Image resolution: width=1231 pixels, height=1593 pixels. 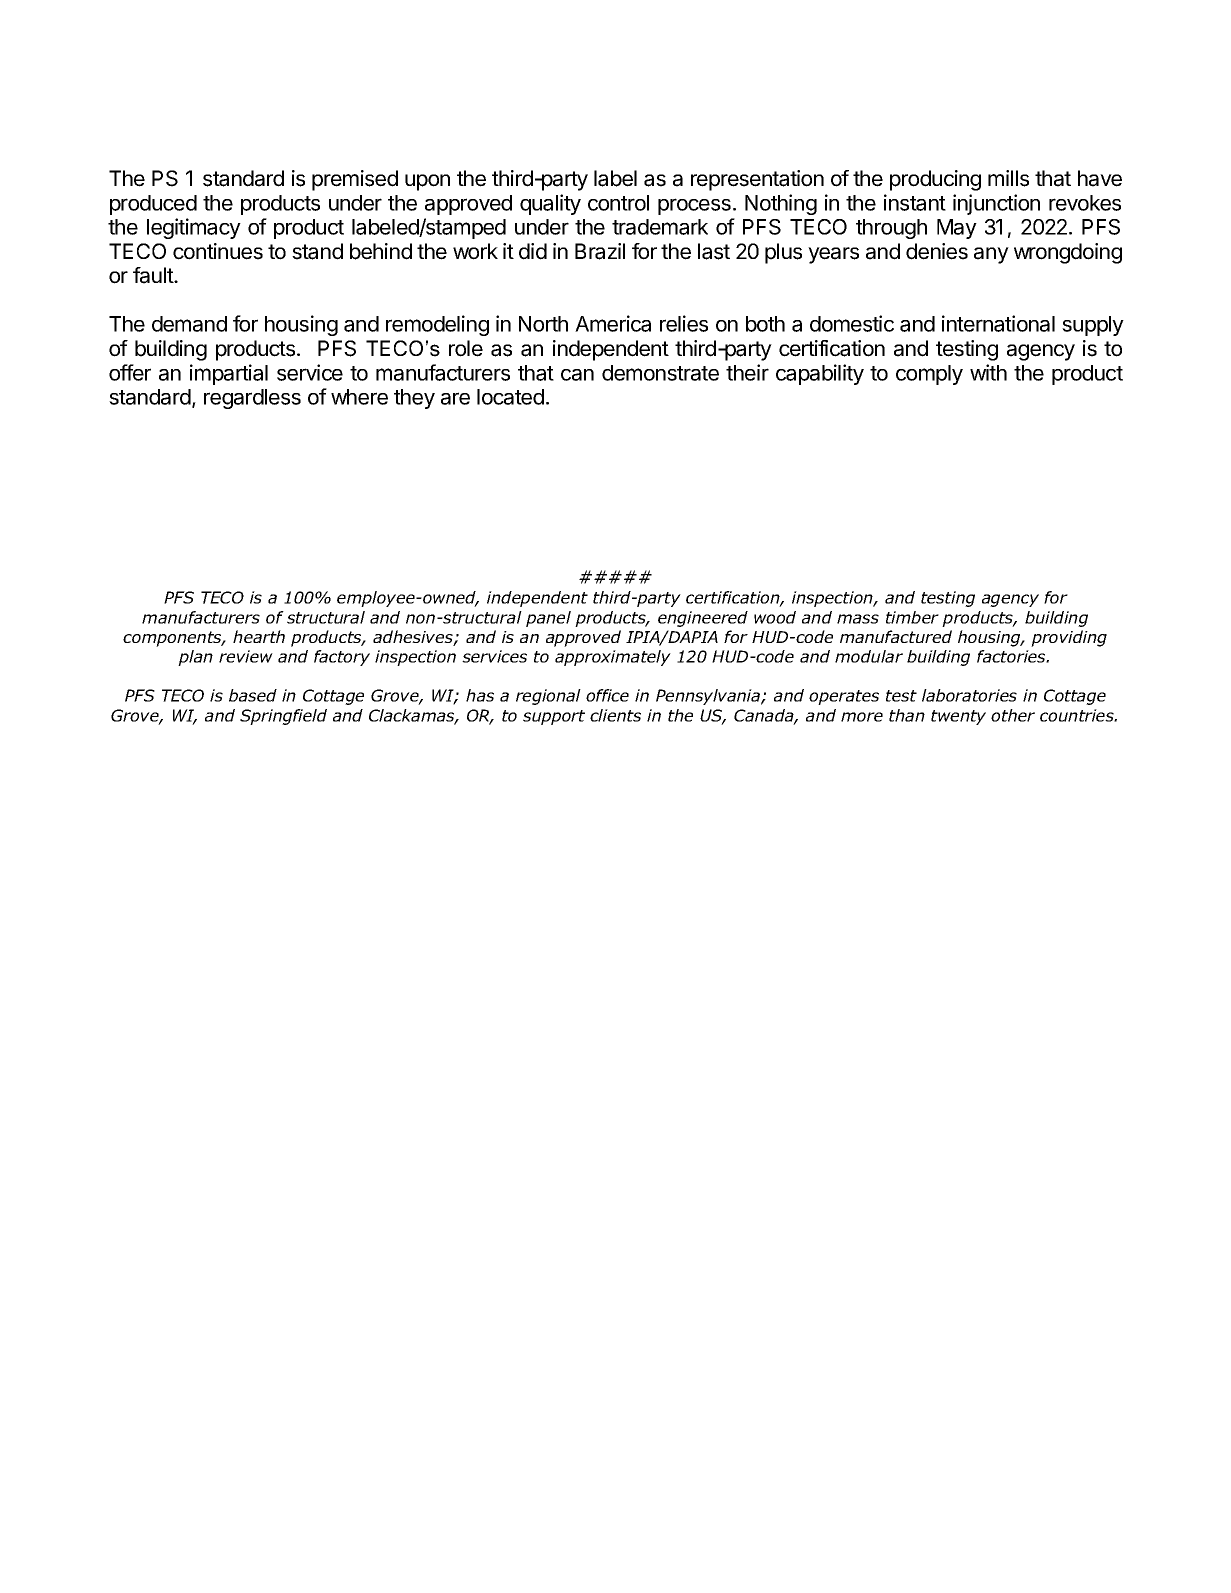 I want to click on laboratories, so click(x=969, y=695).
